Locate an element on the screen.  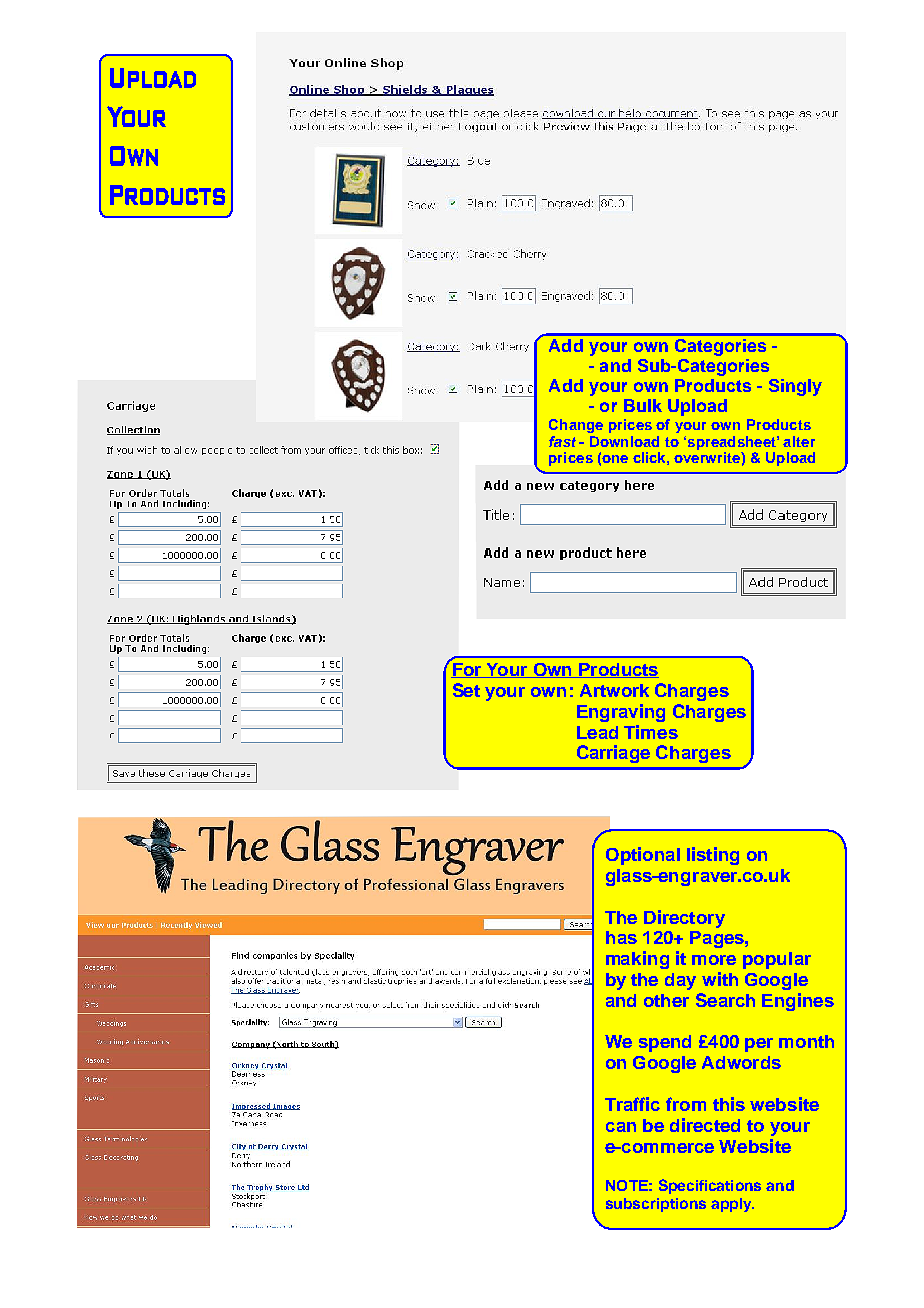
has is located at coordinates (621, 937).
